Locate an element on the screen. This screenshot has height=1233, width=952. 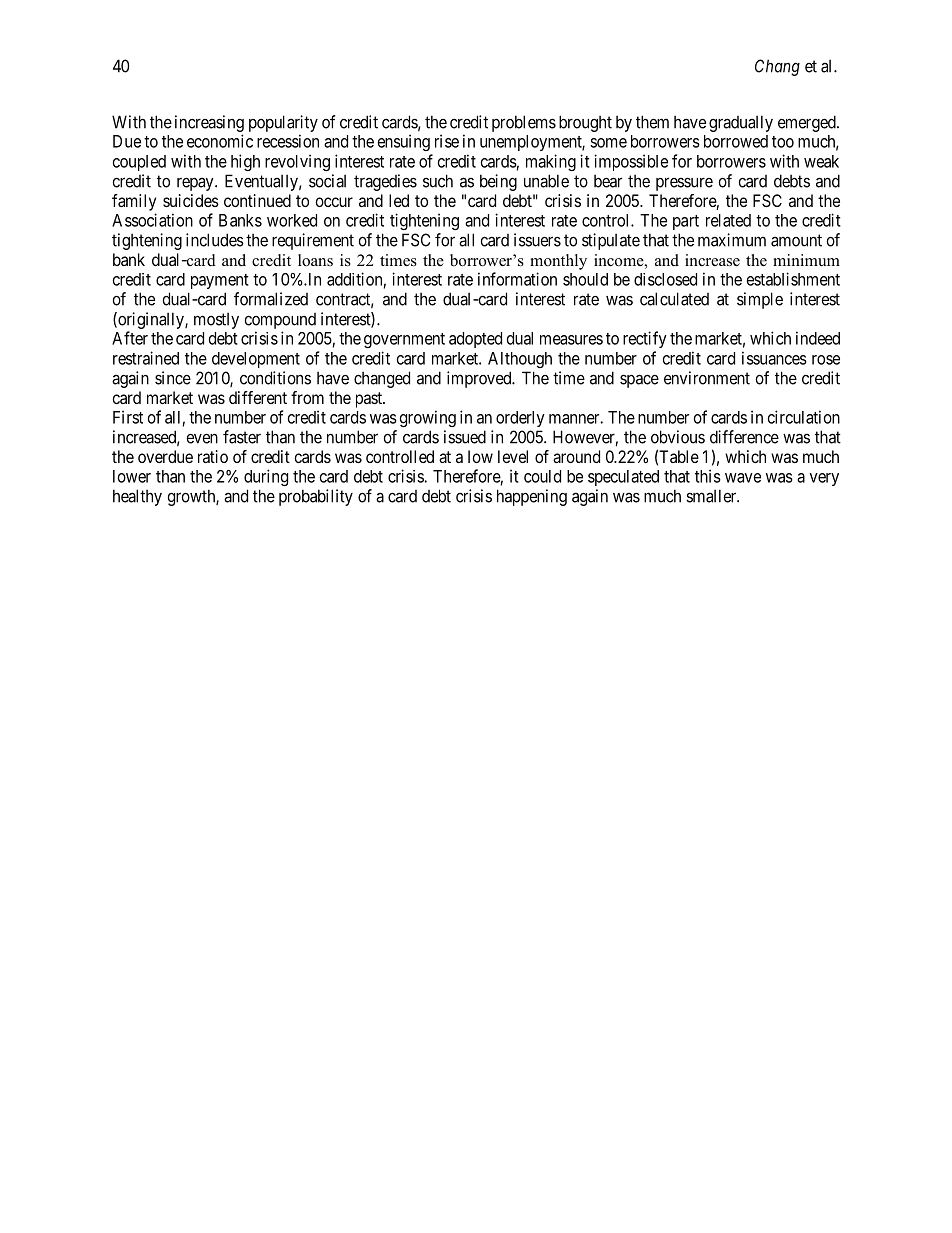
during is located at coordinates (266, 477).
